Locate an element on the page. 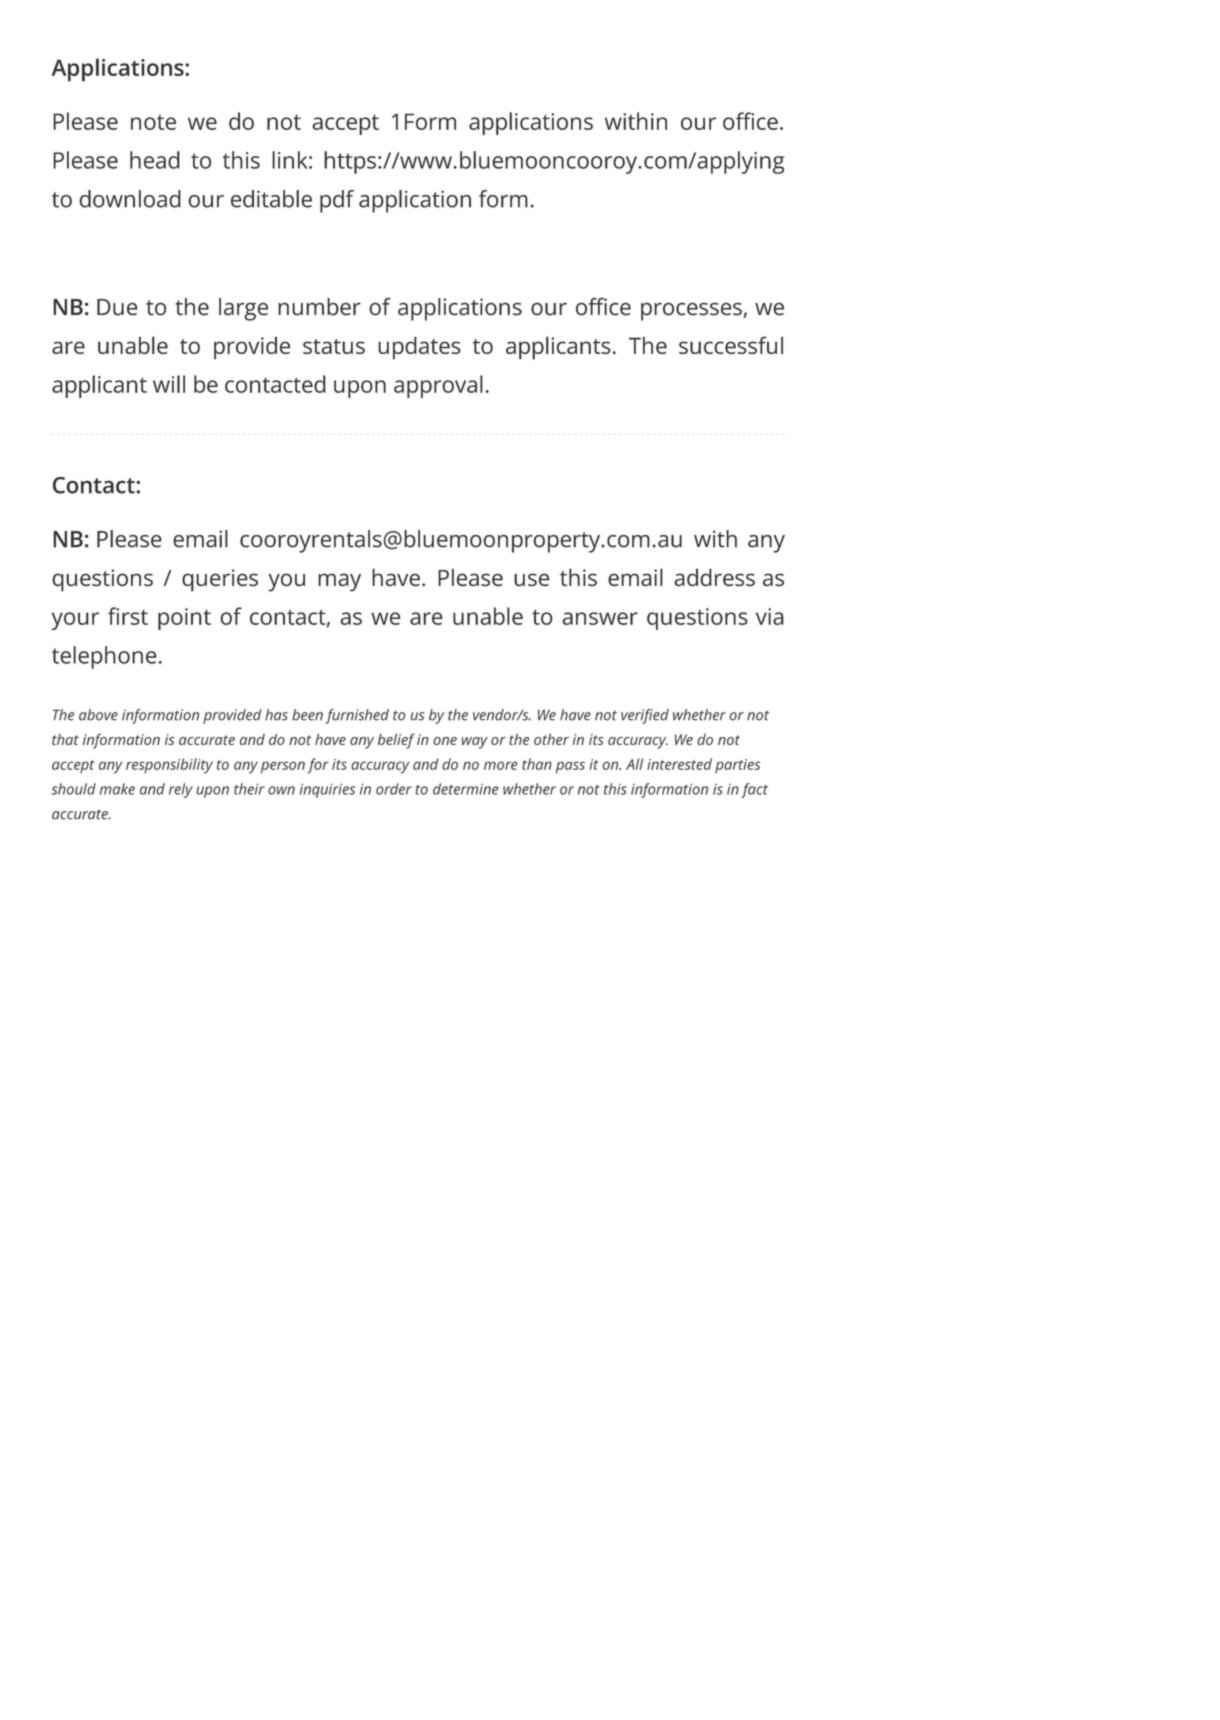  pdf is located at coordinates (337, 201).
